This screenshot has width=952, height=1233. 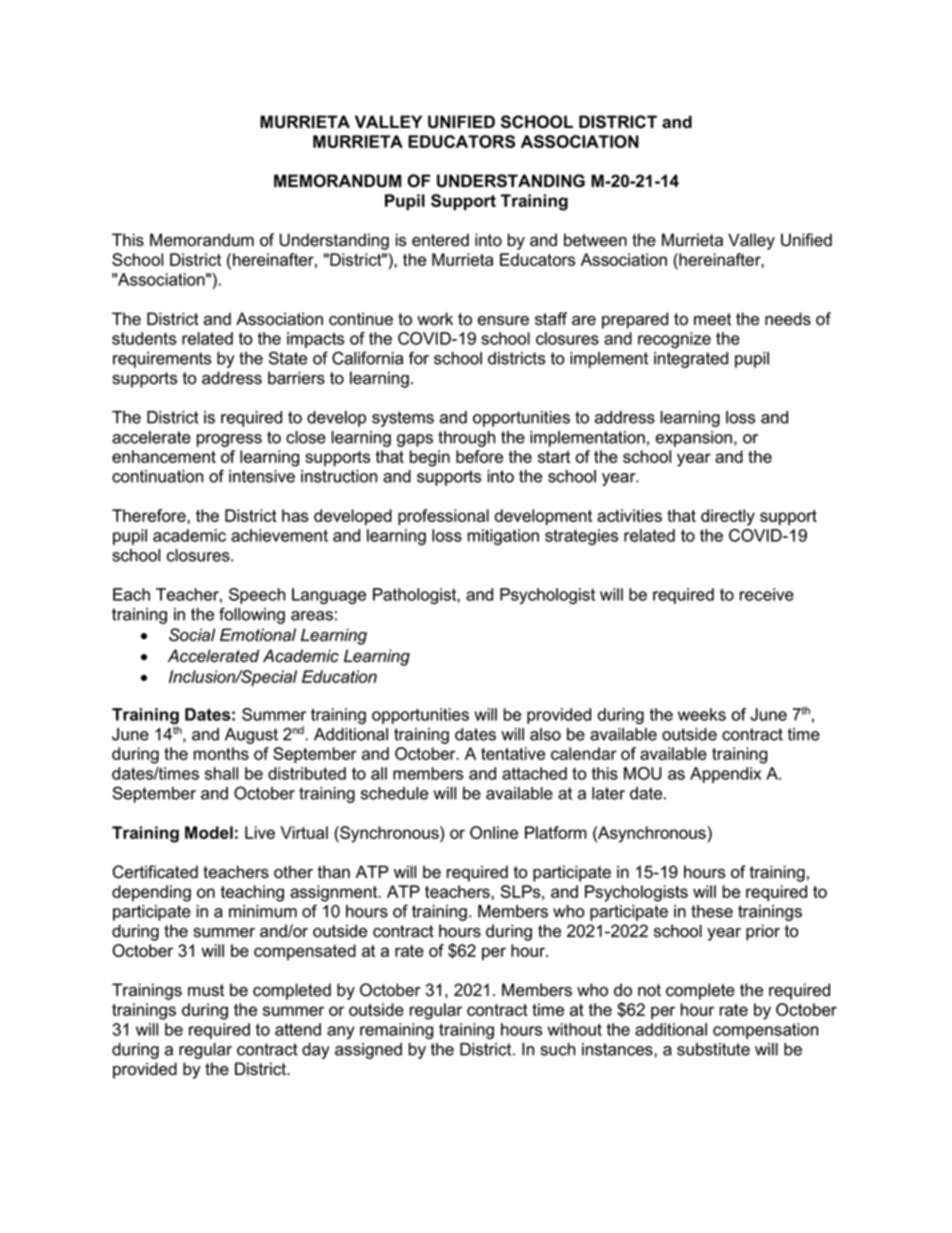 What do you see at coordinates (144, 338) in the screenshot?
I see `students` at bounding box center [144, 338].
